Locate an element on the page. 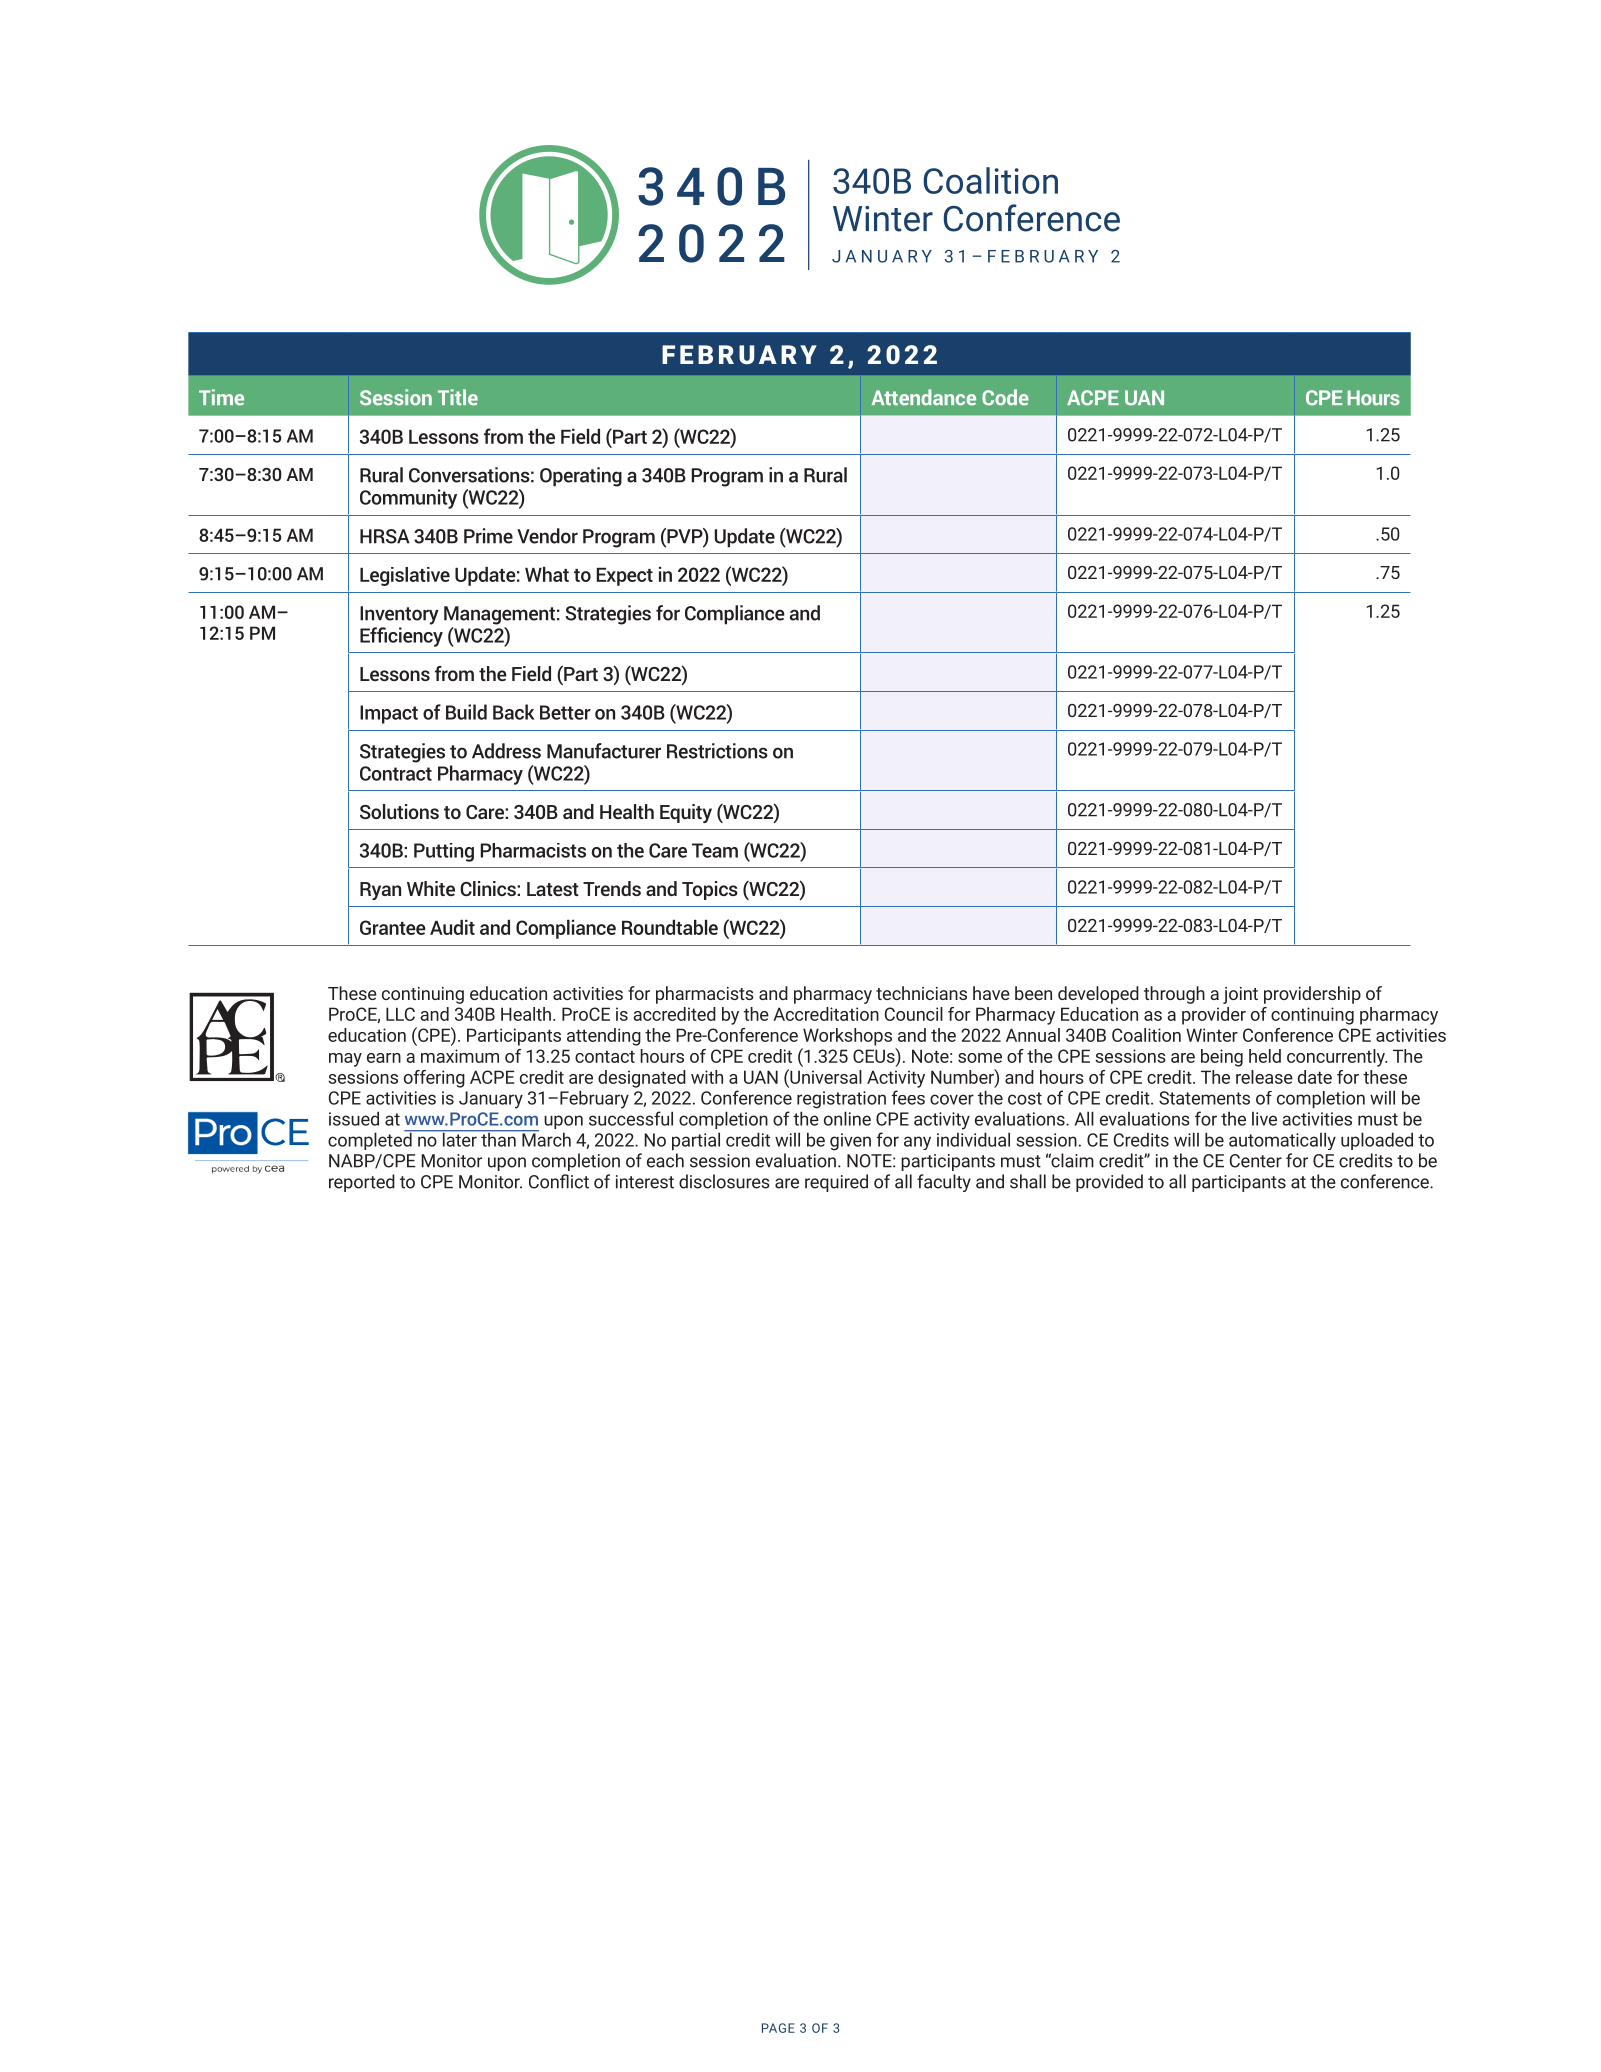 This image has height=2072, width=1601. Code is located at coordinates (1005, 397).
